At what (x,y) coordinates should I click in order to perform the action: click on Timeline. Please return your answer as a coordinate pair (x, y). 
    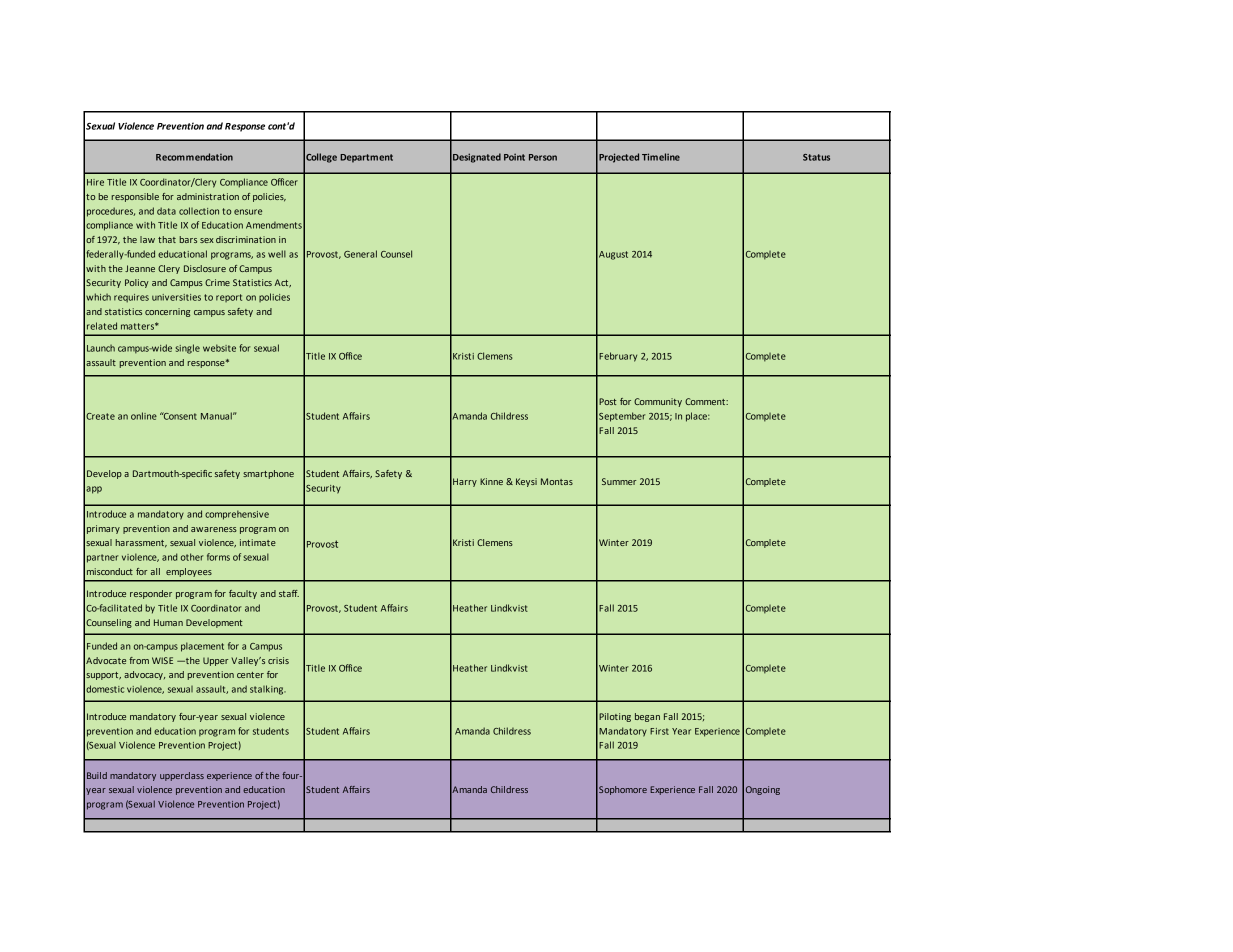
    Looking at the image, I should click on (661, 157).
